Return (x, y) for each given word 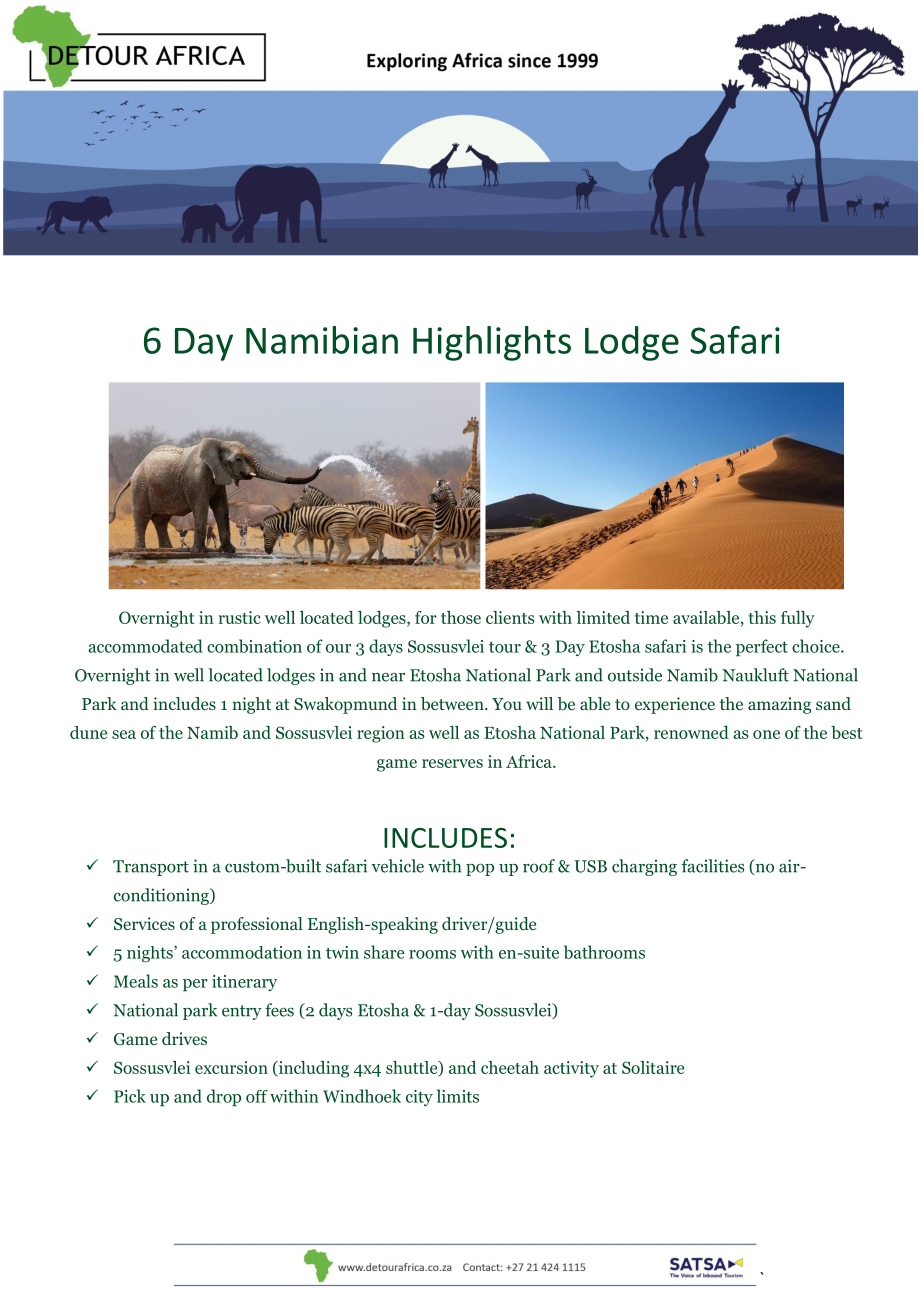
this (762, 617)
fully (798, 619)
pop (480, 869)
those (461, 617)
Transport (151, 868)
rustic (240, 617)
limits (458, 1096)
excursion (231, 1067)
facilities (712, 866)
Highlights (492, 343)
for (426, 617)
